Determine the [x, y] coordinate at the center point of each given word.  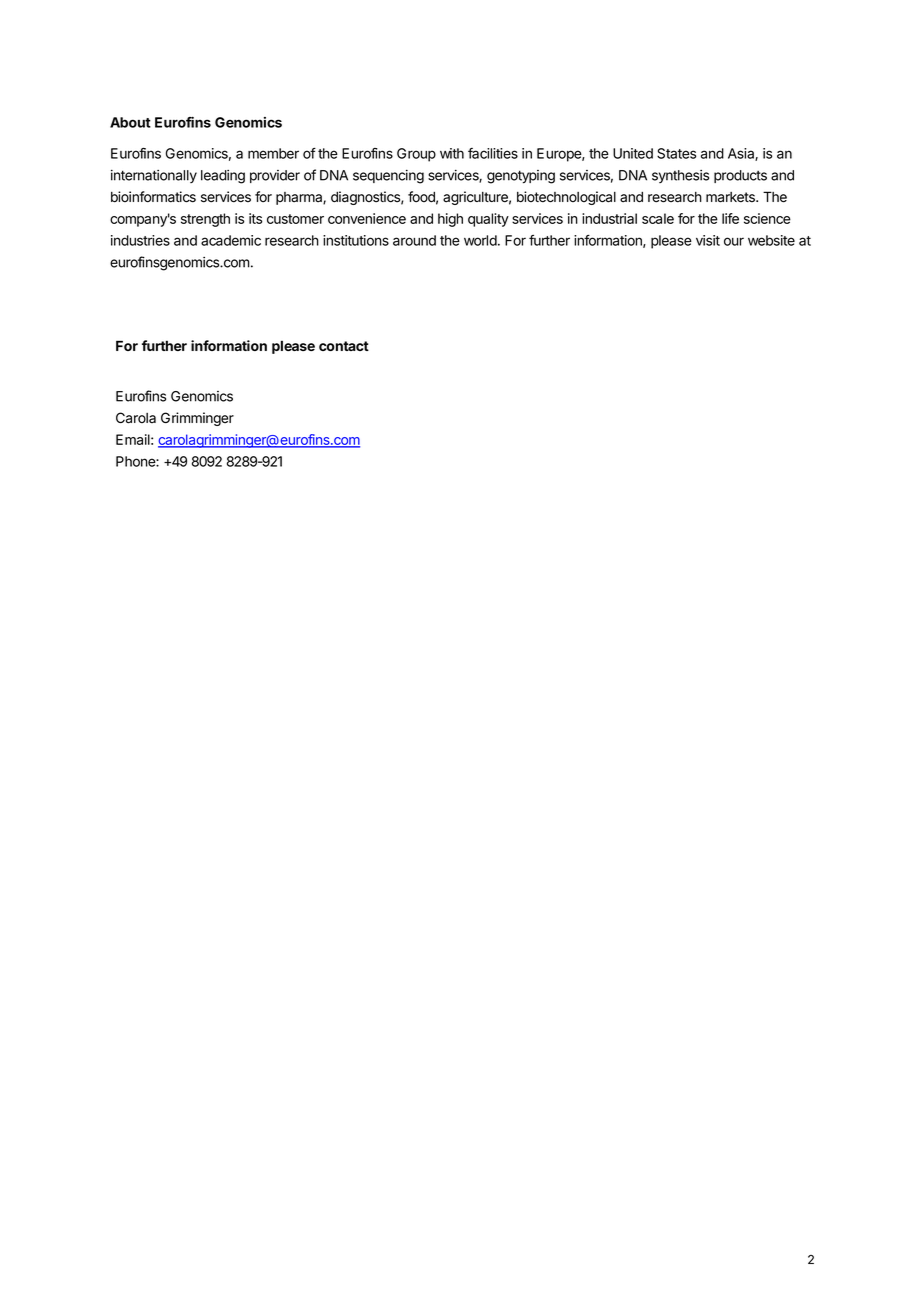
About [130, 122]
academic [231, 240]
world [480, 240]
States [676, 153]
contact [344, 346]
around [414, 240]
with [452, 153]
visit [708, 240]
